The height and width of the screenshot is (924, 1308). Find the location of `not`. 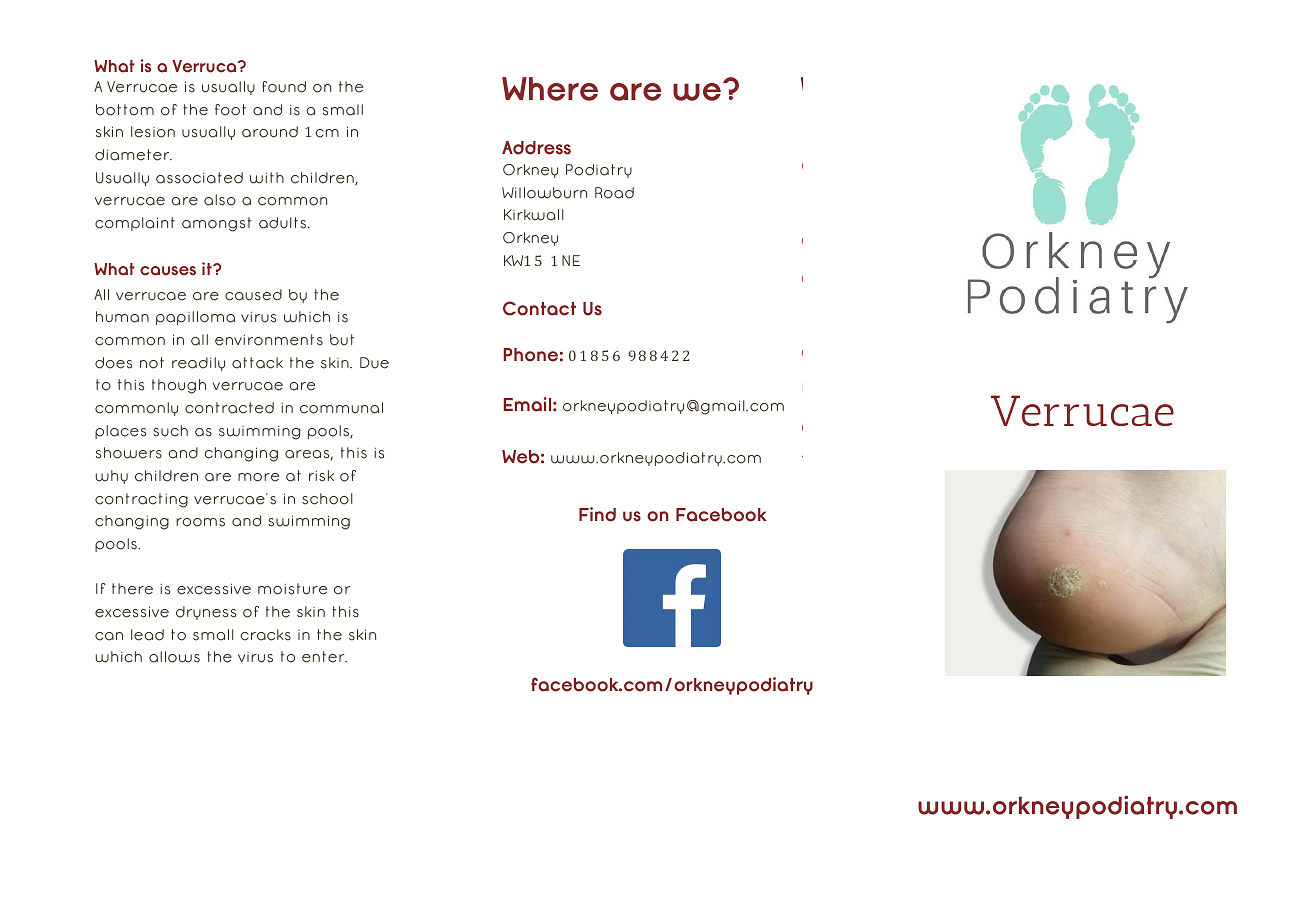

not is located at coordinates (152, 363).
